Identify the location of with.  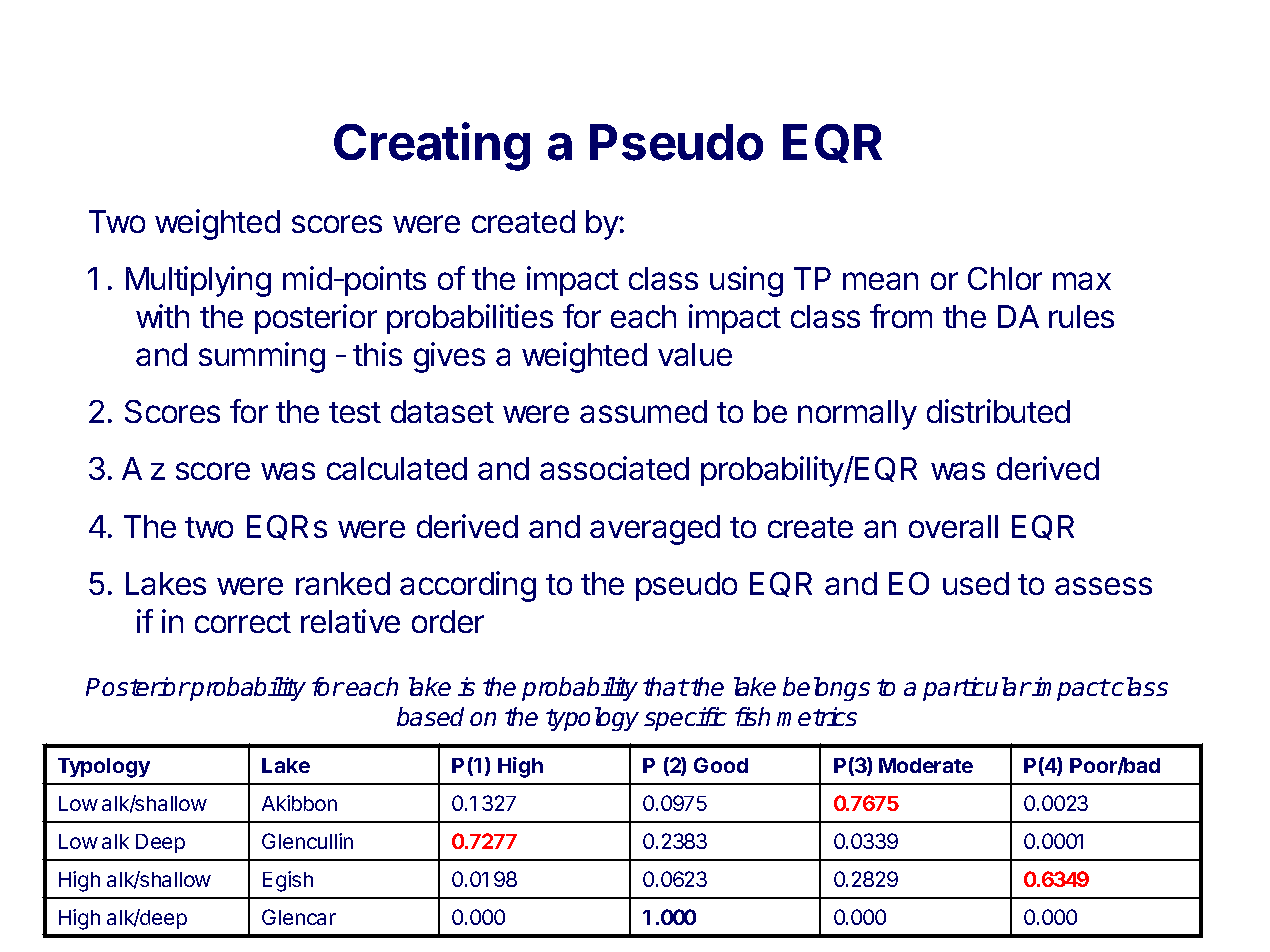
(162, 316).
